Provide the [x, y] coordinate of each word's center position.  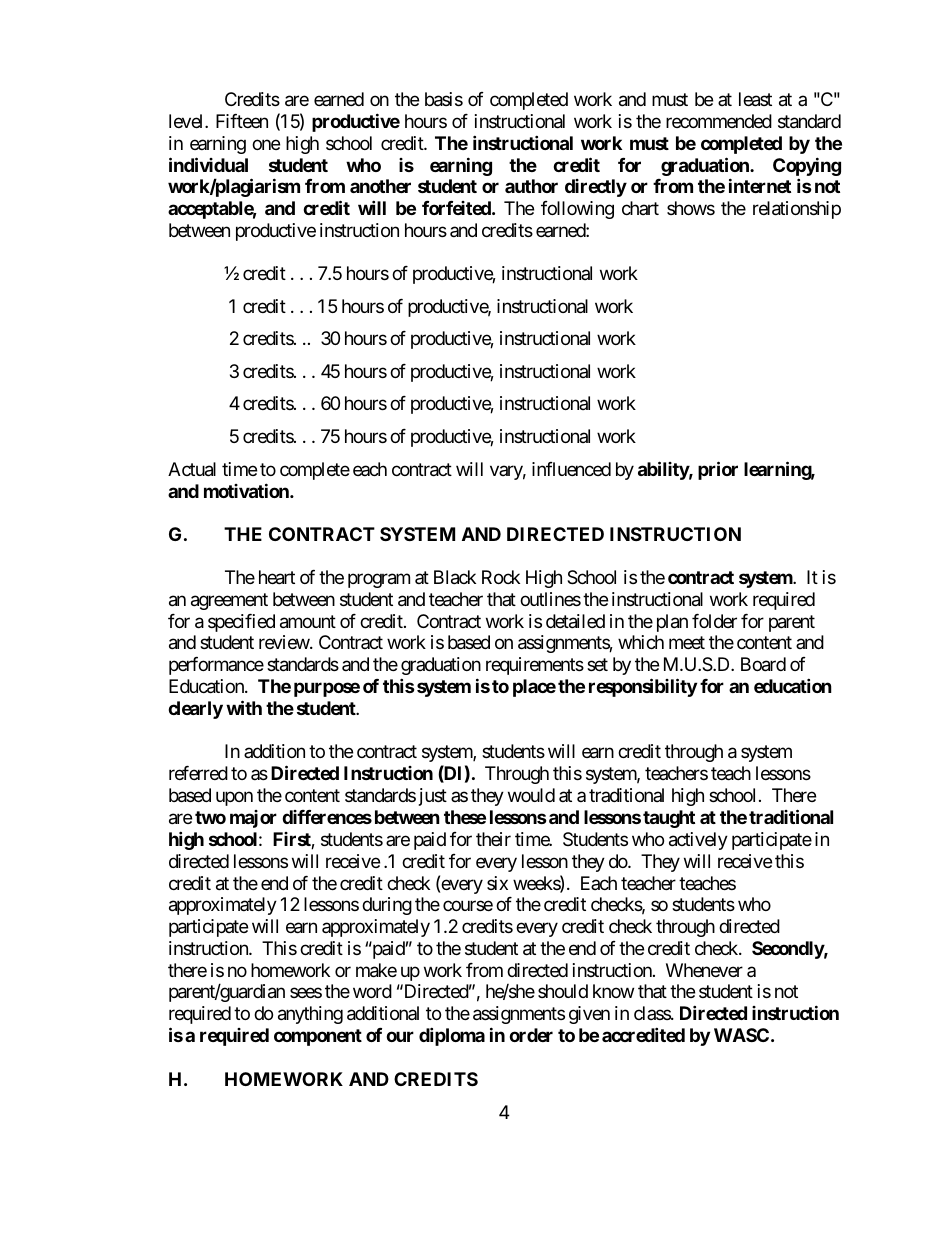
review [285, 642]
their [493, 839]
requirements [535, 666]
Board [763, 664]
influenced [571, 469]
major [253, 819]
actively [698, 841]
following [577, 210]
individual [208, 164]
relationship [797, 210]
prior [718, 470]
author [531, 186]
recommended [719, 121]
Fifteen [242, 121]
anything [310, 1015]
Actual [192, 469]
